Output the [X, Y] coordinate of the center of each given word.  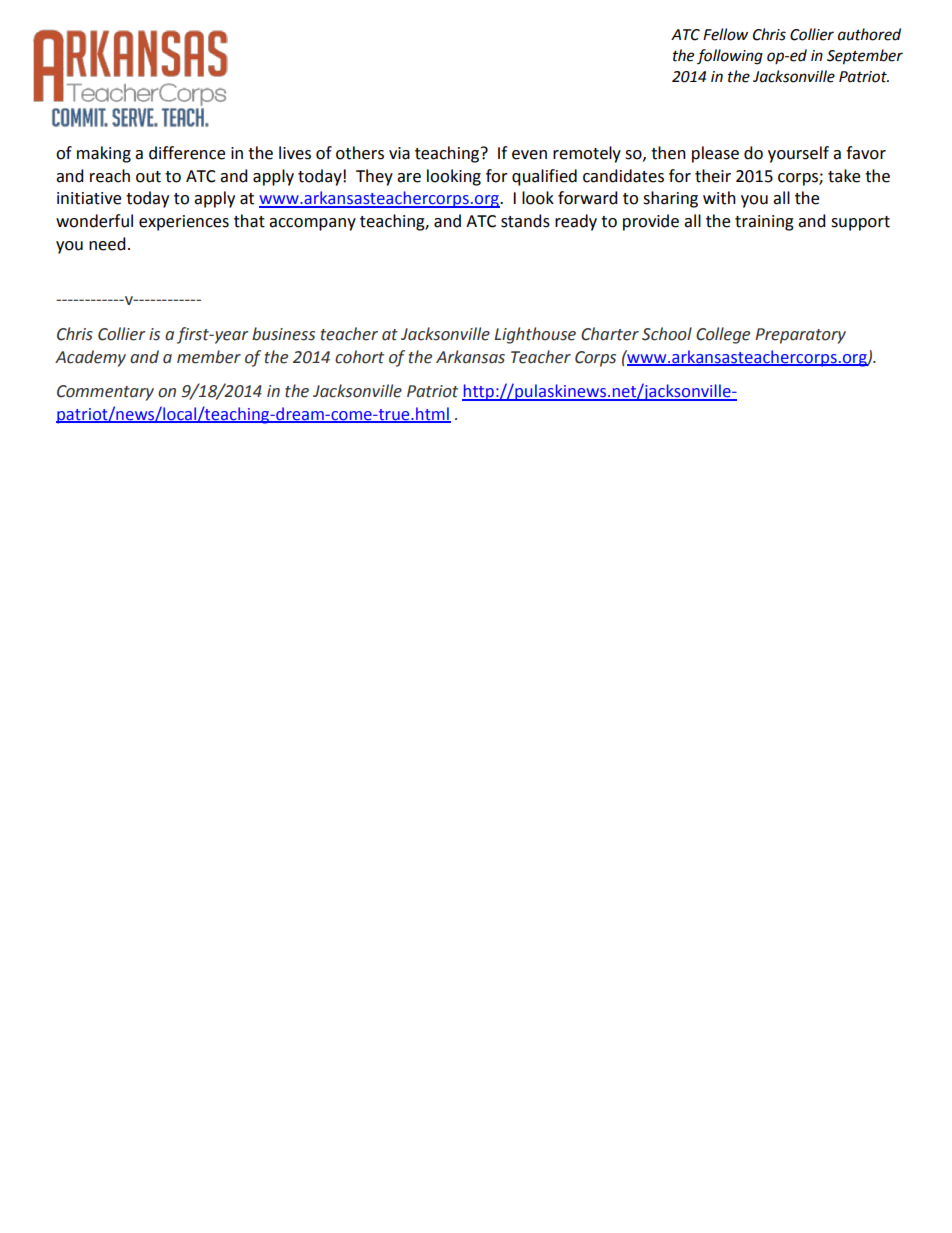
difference [187, 153]
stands [525, 221]
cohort [359, 357]
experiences [184, 223]
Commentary [105, 393]
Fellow [725, 34]
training [764, 223]
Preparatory [800, 336]
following [730, 57]
